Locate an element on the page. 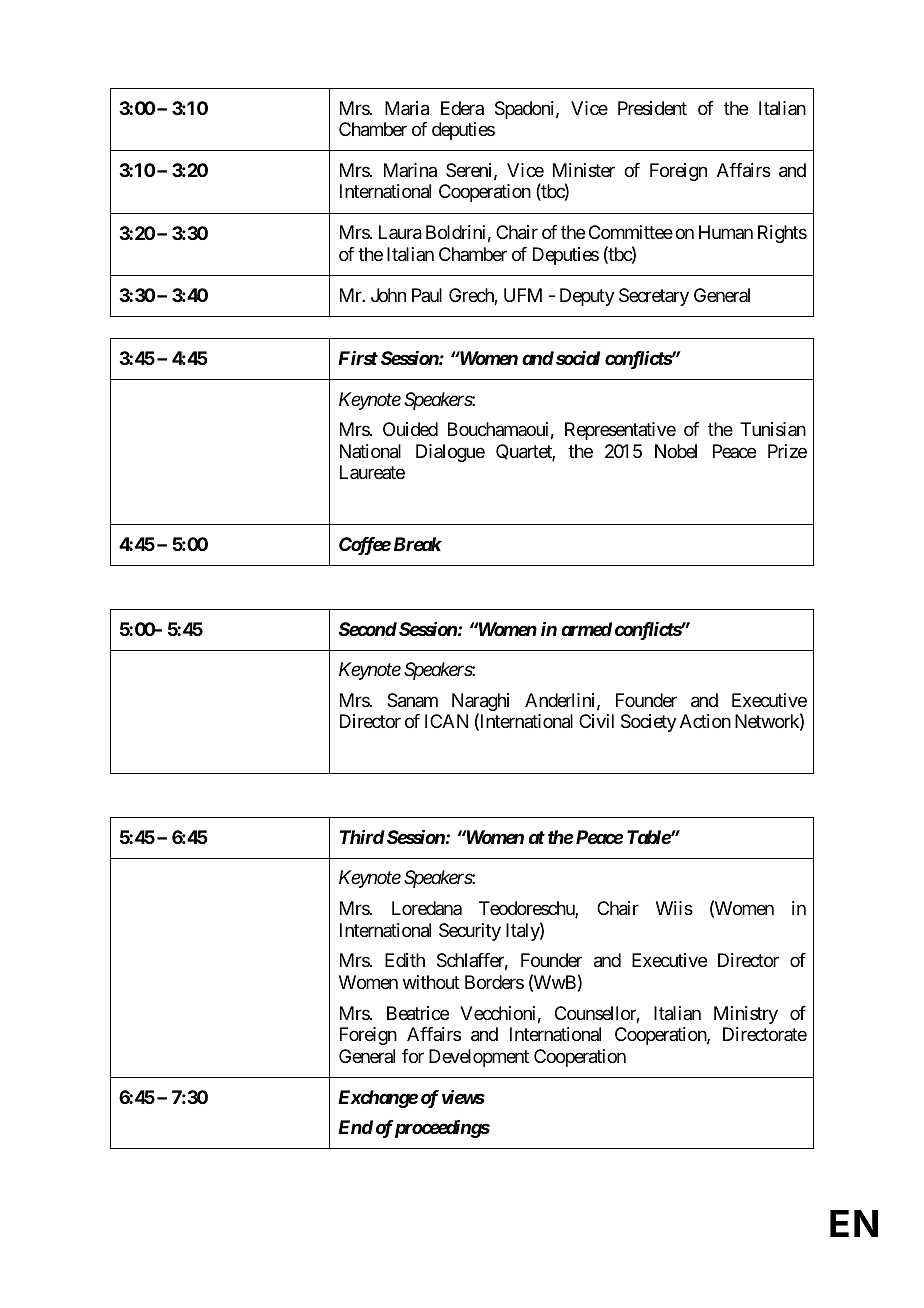 This image has height=1308, width=924. Break is located at coordinates (418, 544).
